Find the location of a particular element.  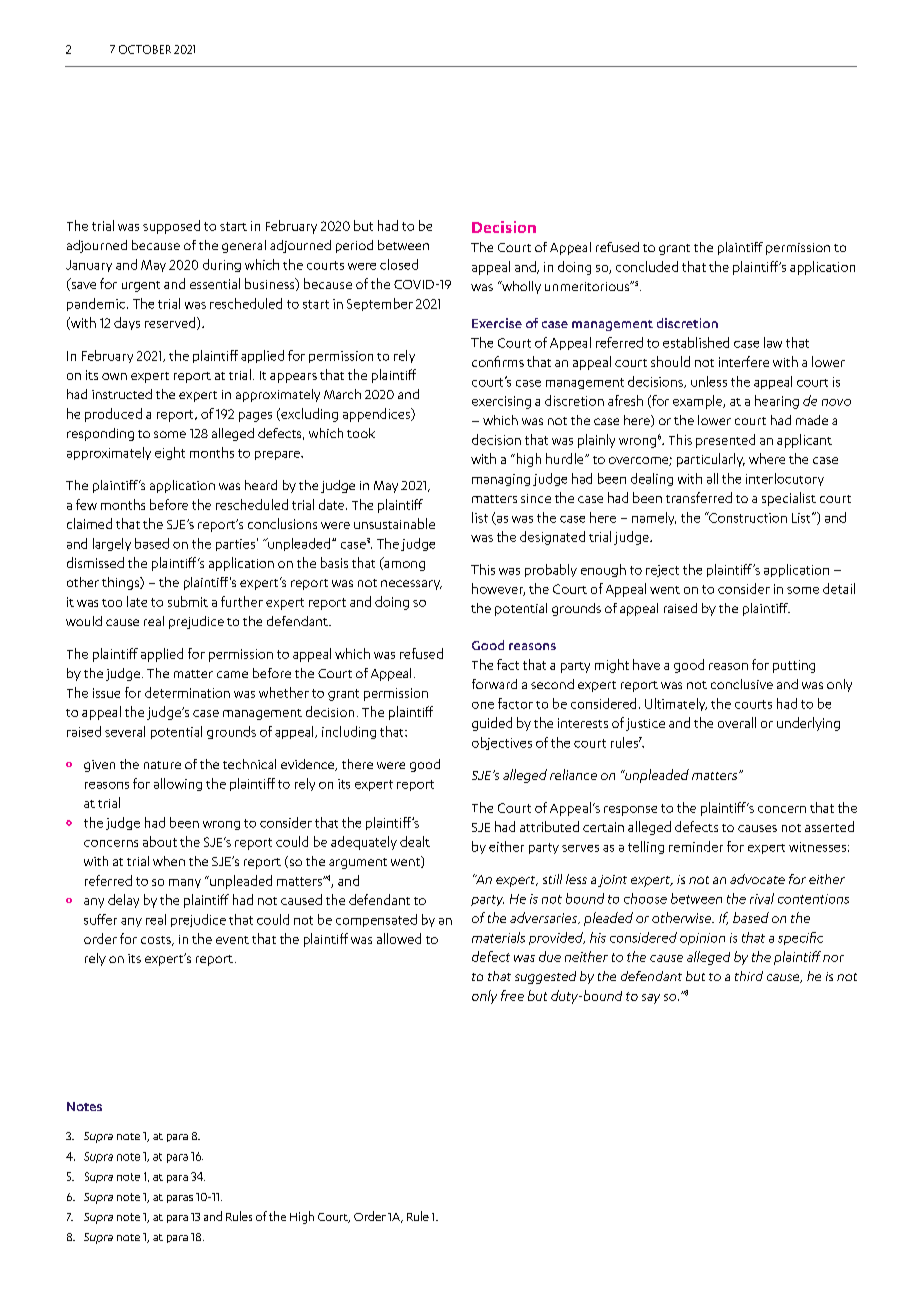

own is located at coordinates (114, 376).
